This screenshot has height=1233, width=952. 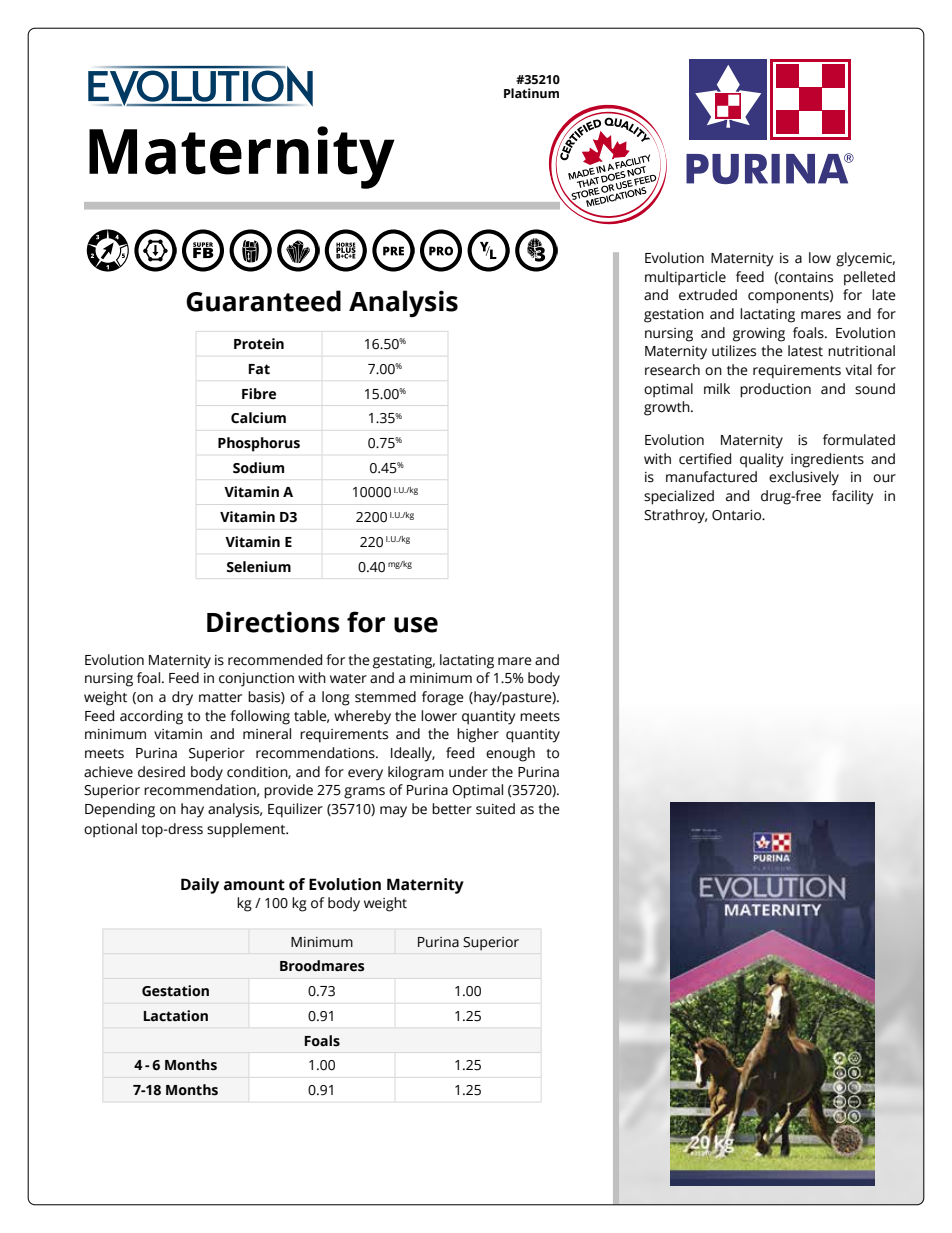 What do you see at coordinates (259, 344) in the screenshot?
I see `Protein` at bounding box center [259, 344].
